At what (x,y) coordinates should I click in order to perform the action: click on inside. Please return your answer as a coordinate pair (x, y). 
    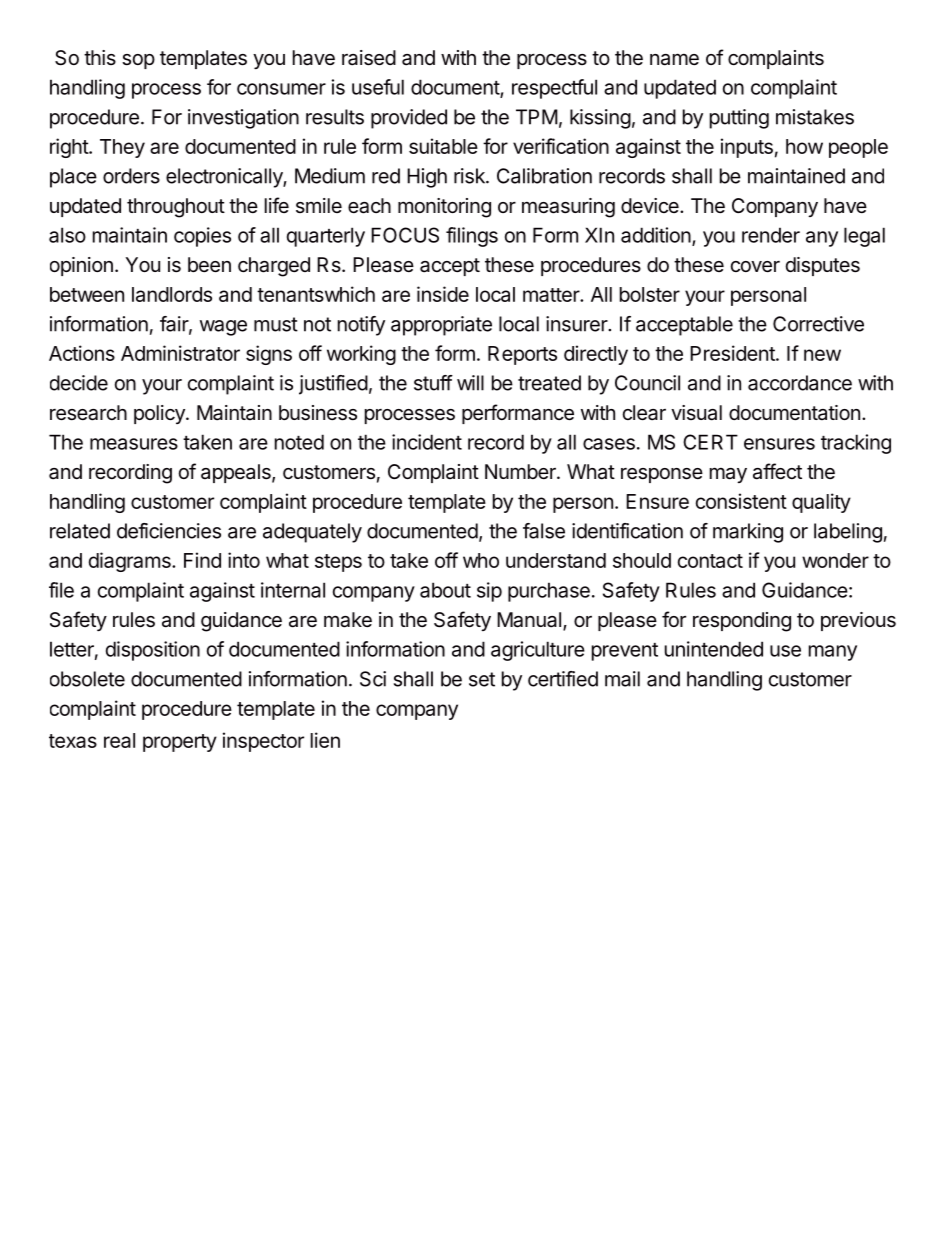
    Looking at the image, I should click on (443, 294).
